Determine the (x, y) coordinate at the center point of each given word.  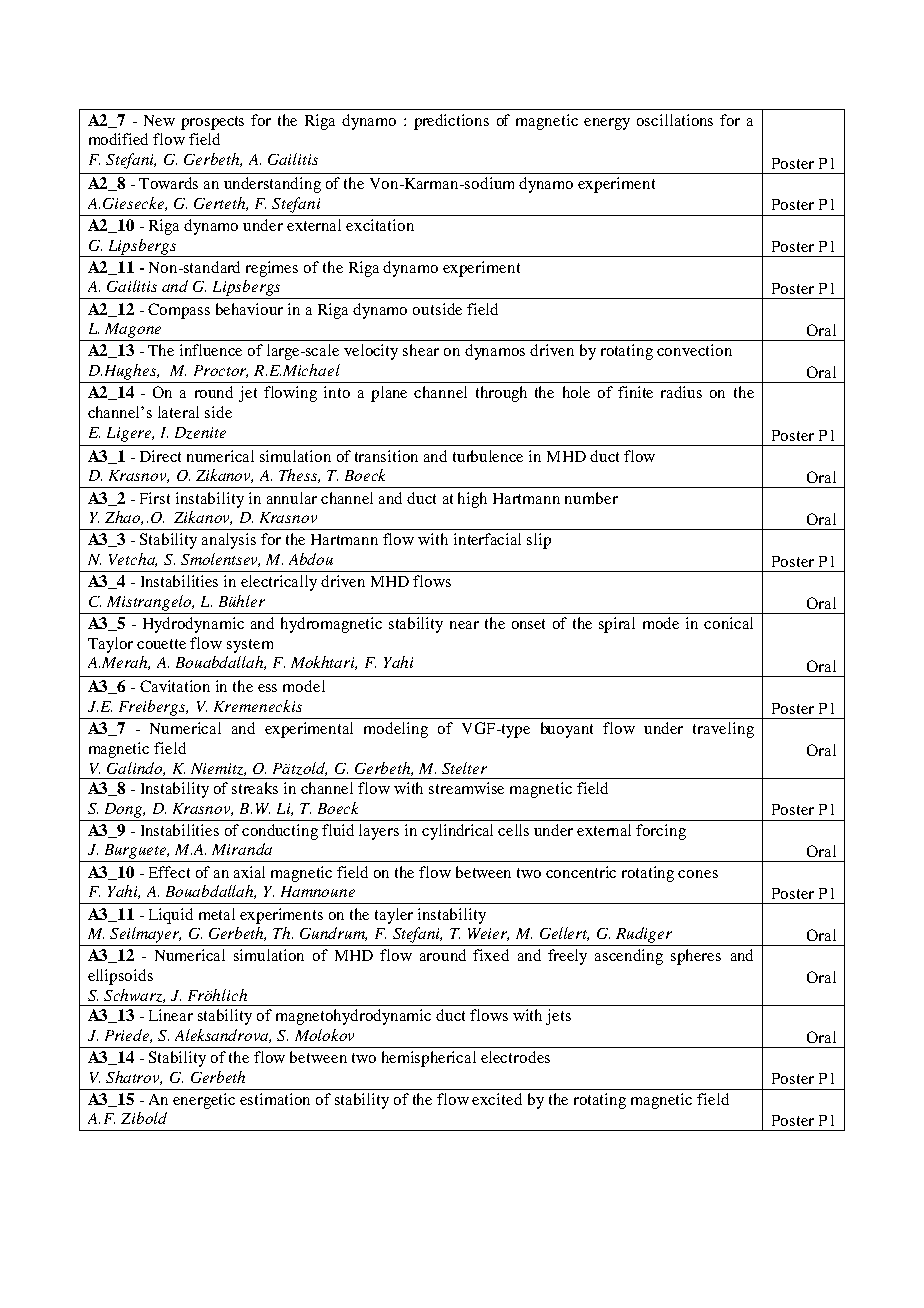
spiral (617, 625)
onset (528, 624)
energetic (204, 1101)
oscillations (675, 120)
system (250, 646)
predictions (451, 122)
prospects (212, 123)
